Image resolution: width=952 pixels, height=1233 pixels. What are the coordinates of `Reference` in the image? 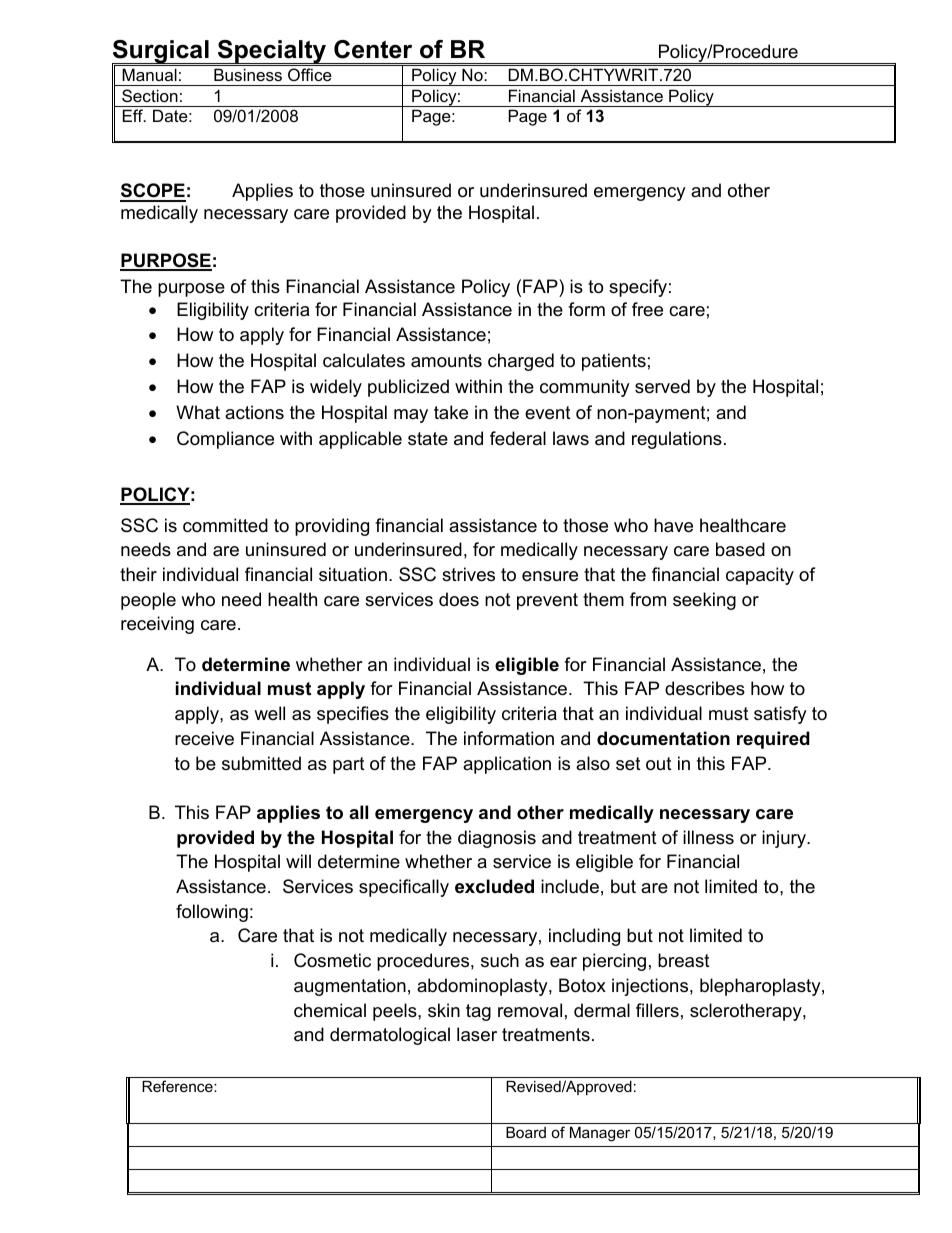 It's located at (178, 1086).
